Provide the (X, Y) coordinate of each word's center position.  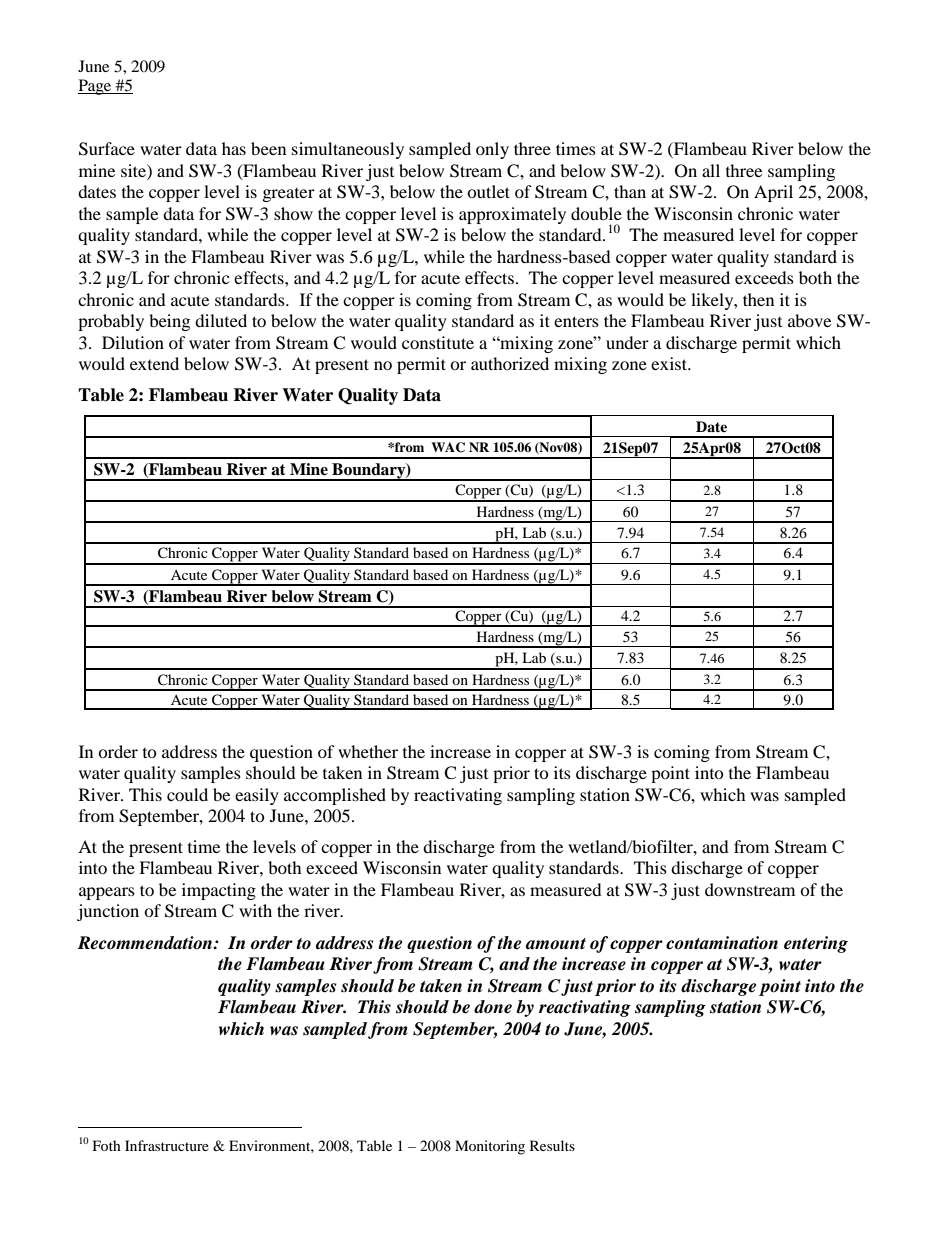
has (234, 148)
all (711, 170)
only (492, 150)
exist (670, 363)
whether (368, 751)
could (187, 794)
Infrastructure (167, 1145)
